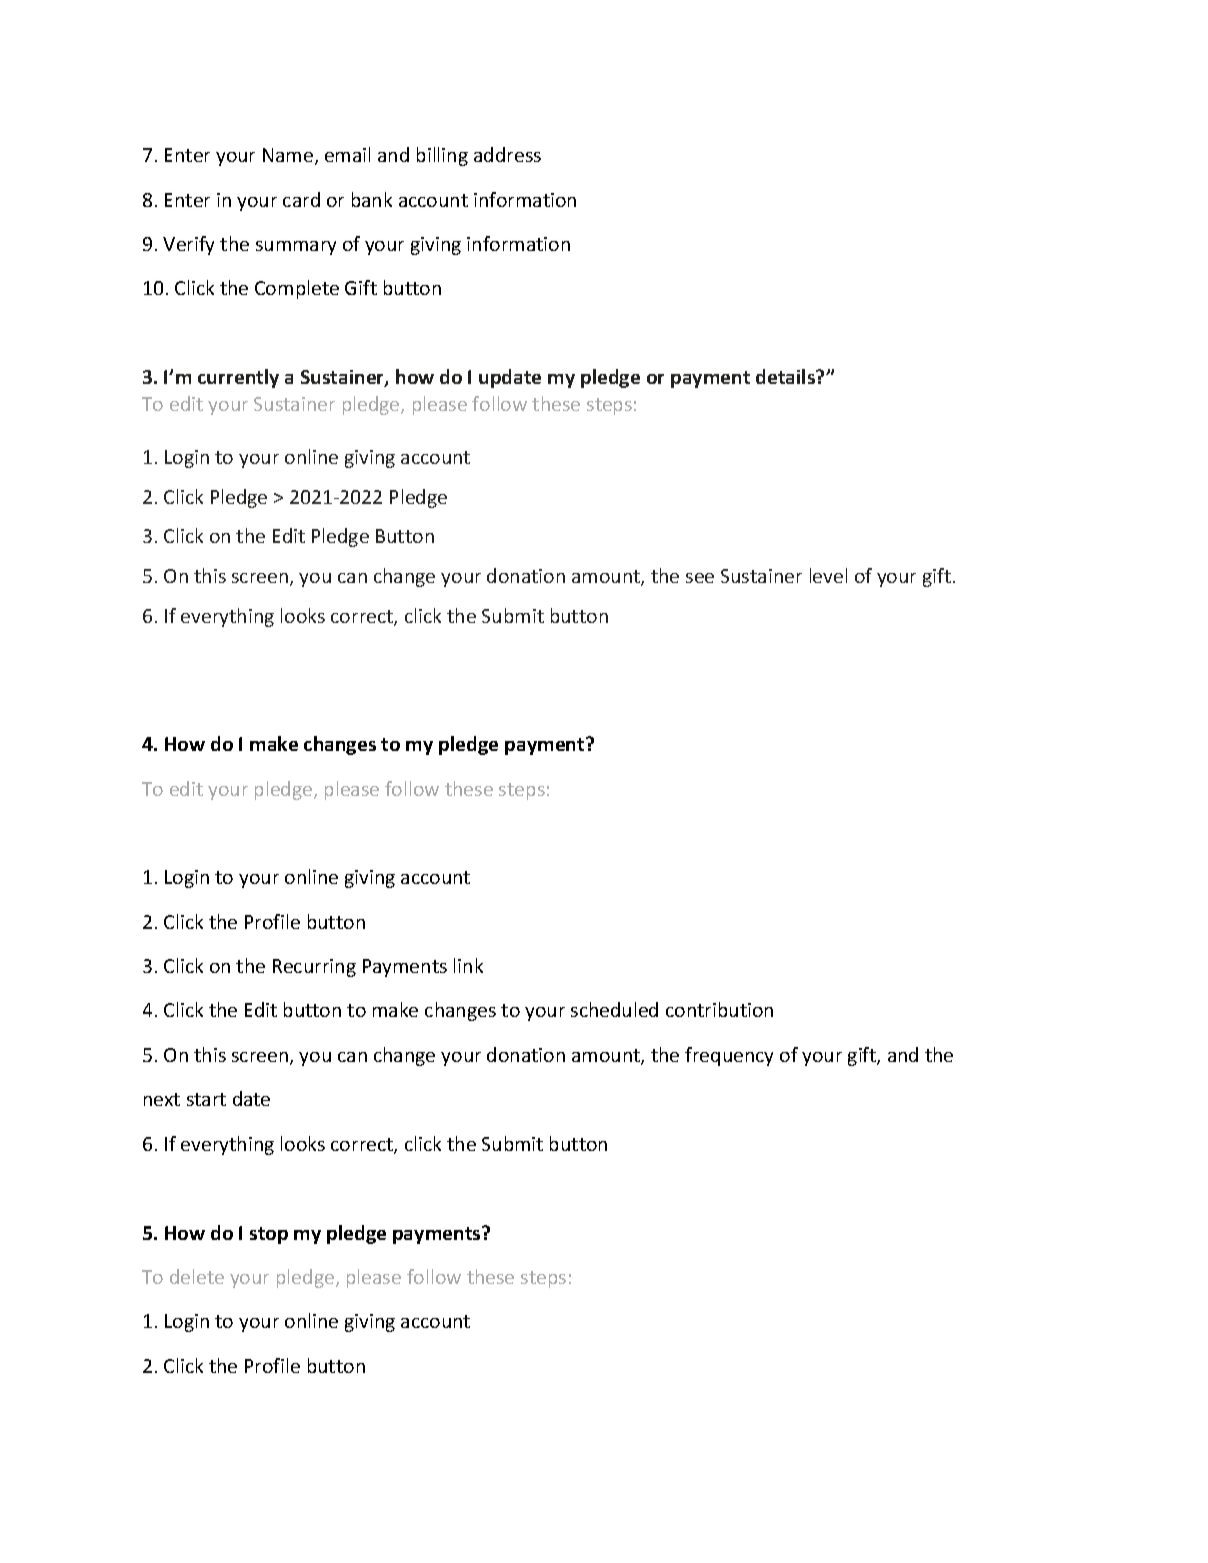 This image has height=1563, width=1208. I want to click on see, so click(700, 578).
